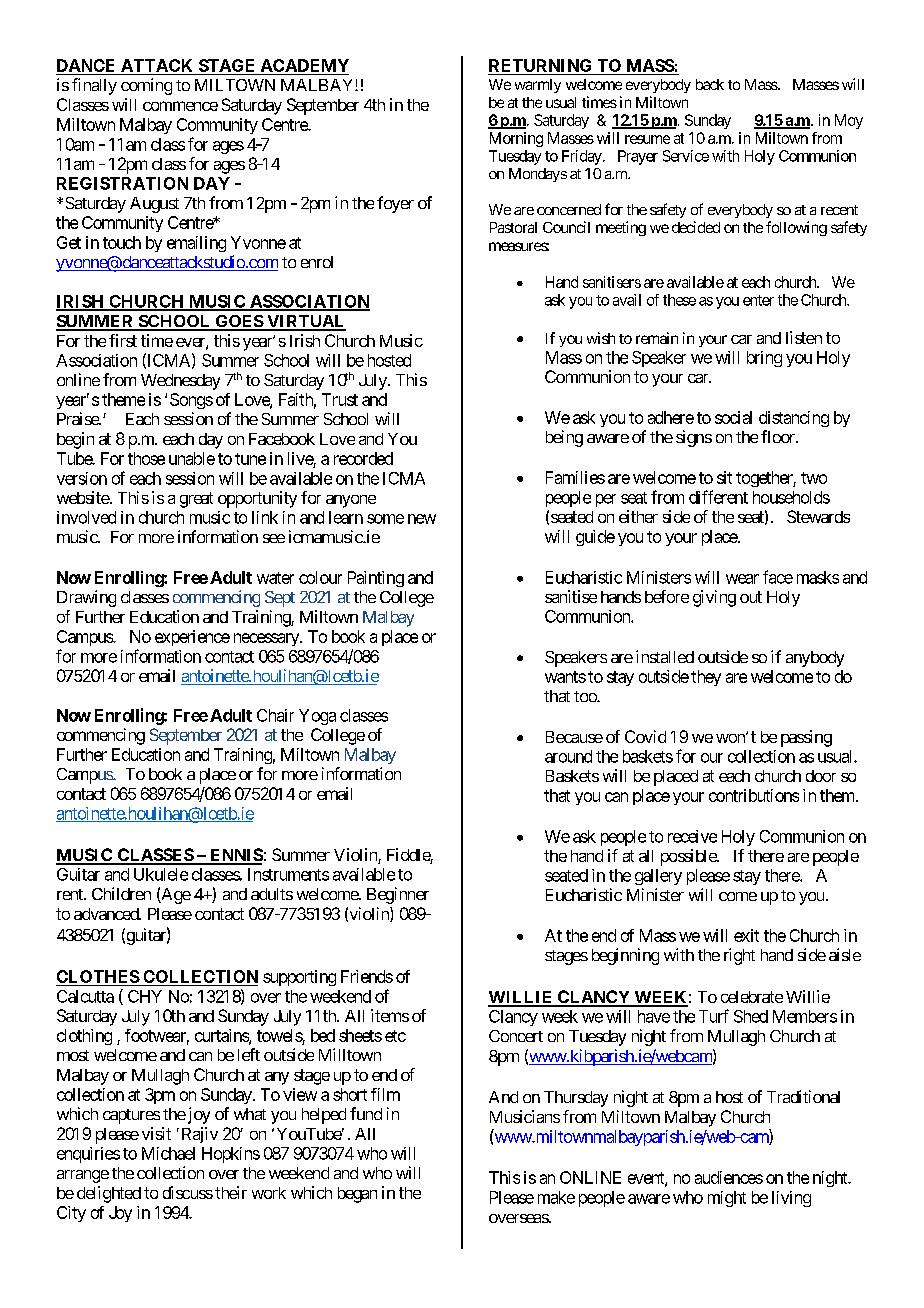  What do you see at coordinates (710, 84) in the screenshot?
I see `back` at bounding box center [710, 84].
